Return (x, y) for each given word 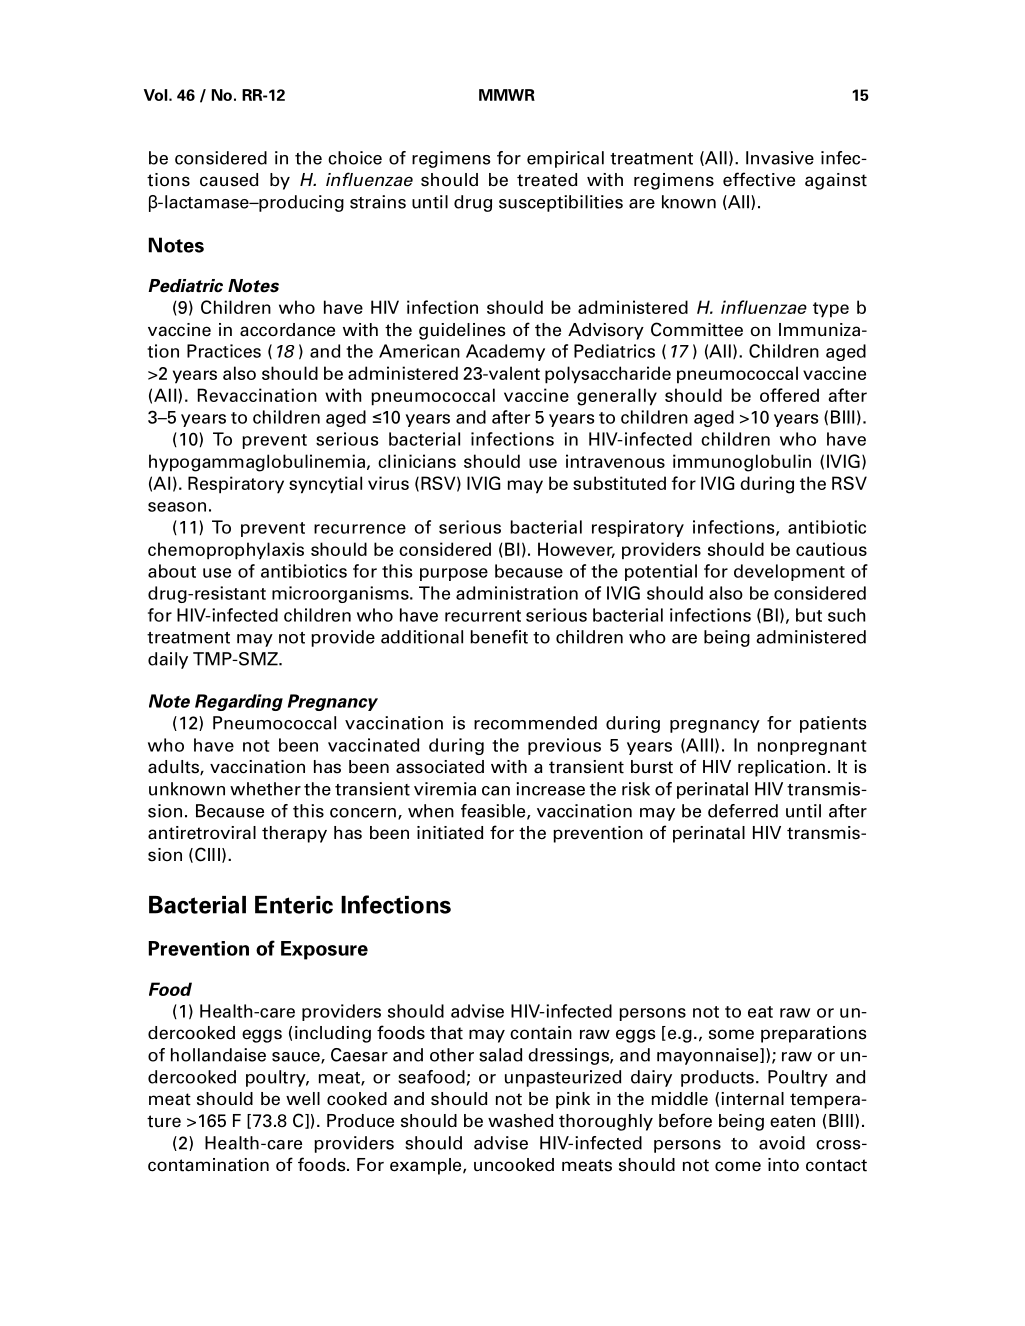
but (809, 615)
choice (355, 158)
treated (547, 180)
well (303, 1099)
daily (168, 660)
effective (759, 179)
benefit (499, 637)
